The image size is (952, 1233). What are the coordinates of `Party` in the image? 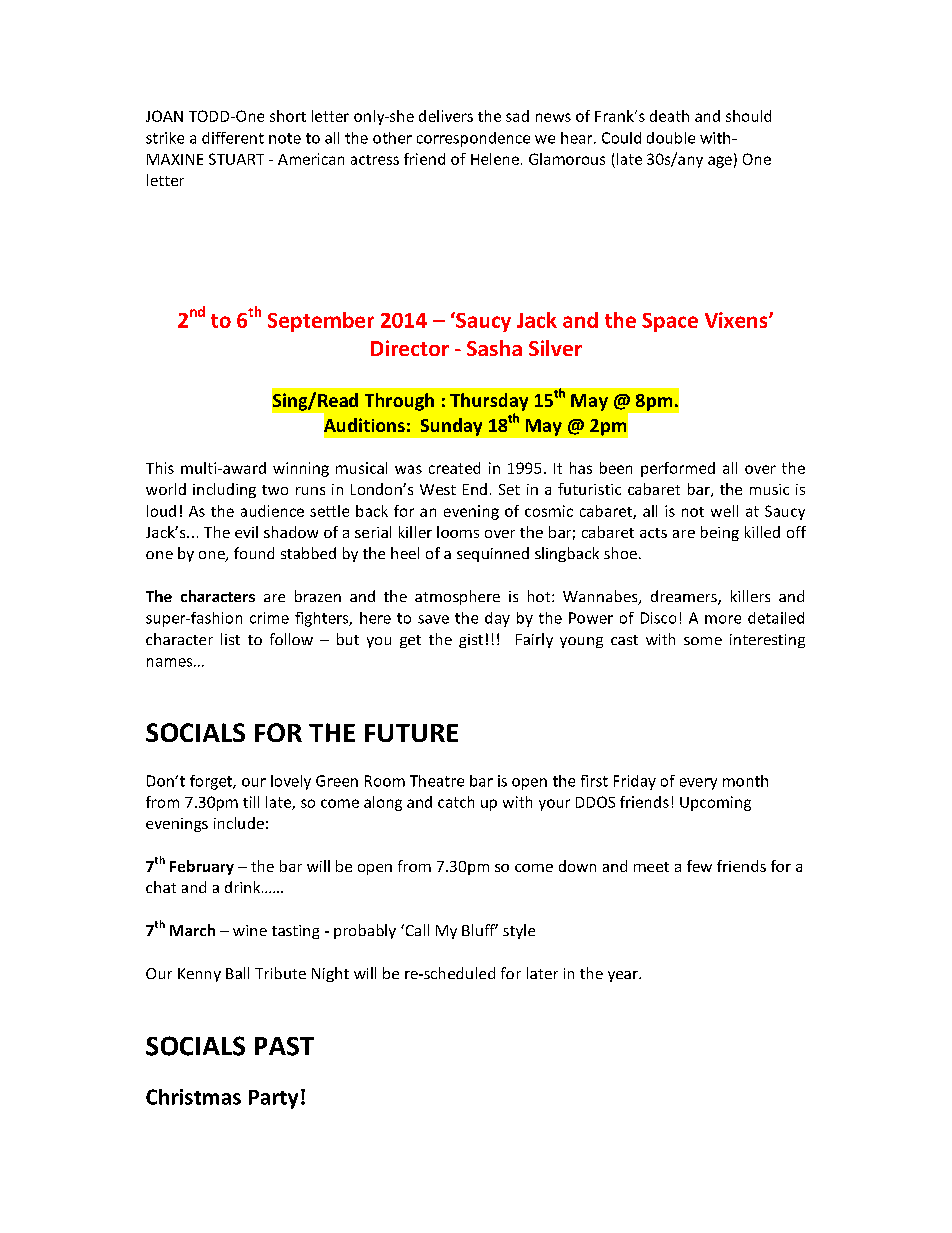 It's located at (273, 1099).
